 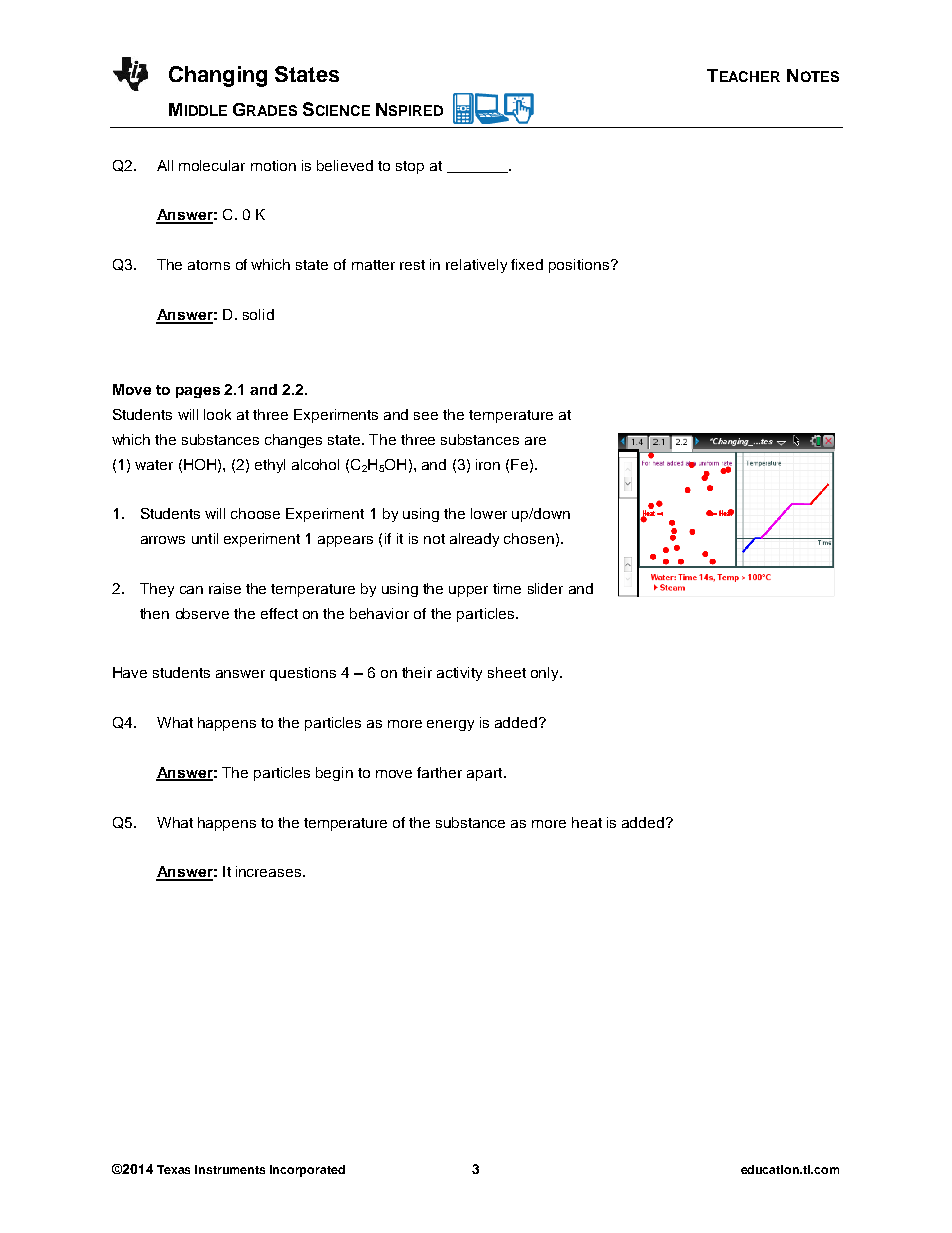 What do you see at coordinates (218, 76) in the screenshot?
I see `Changing` at bounding box center [218, 76].
